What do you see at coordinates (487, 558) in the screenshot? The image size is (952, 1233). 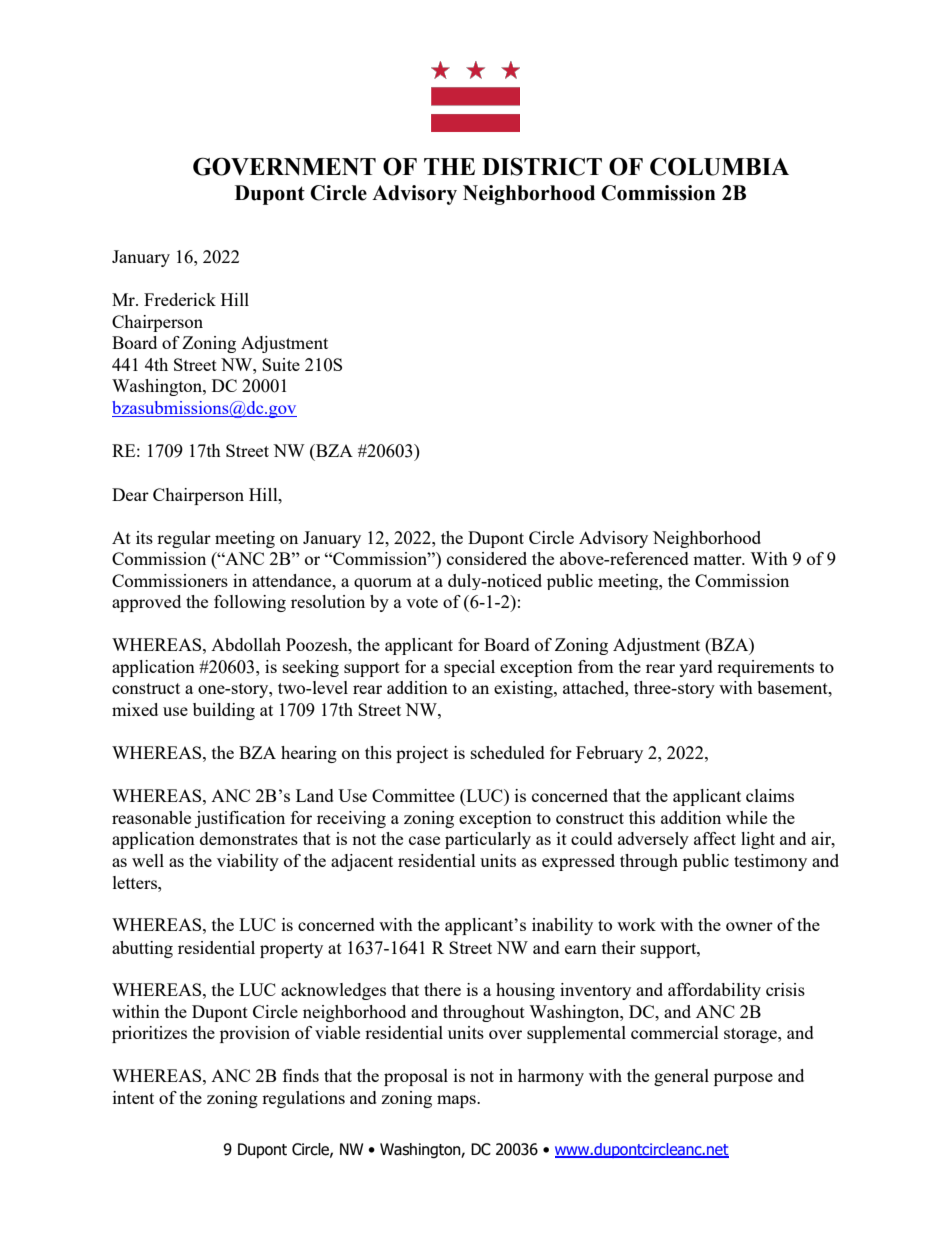 I see `considered` at bounding box center [487, 558].
